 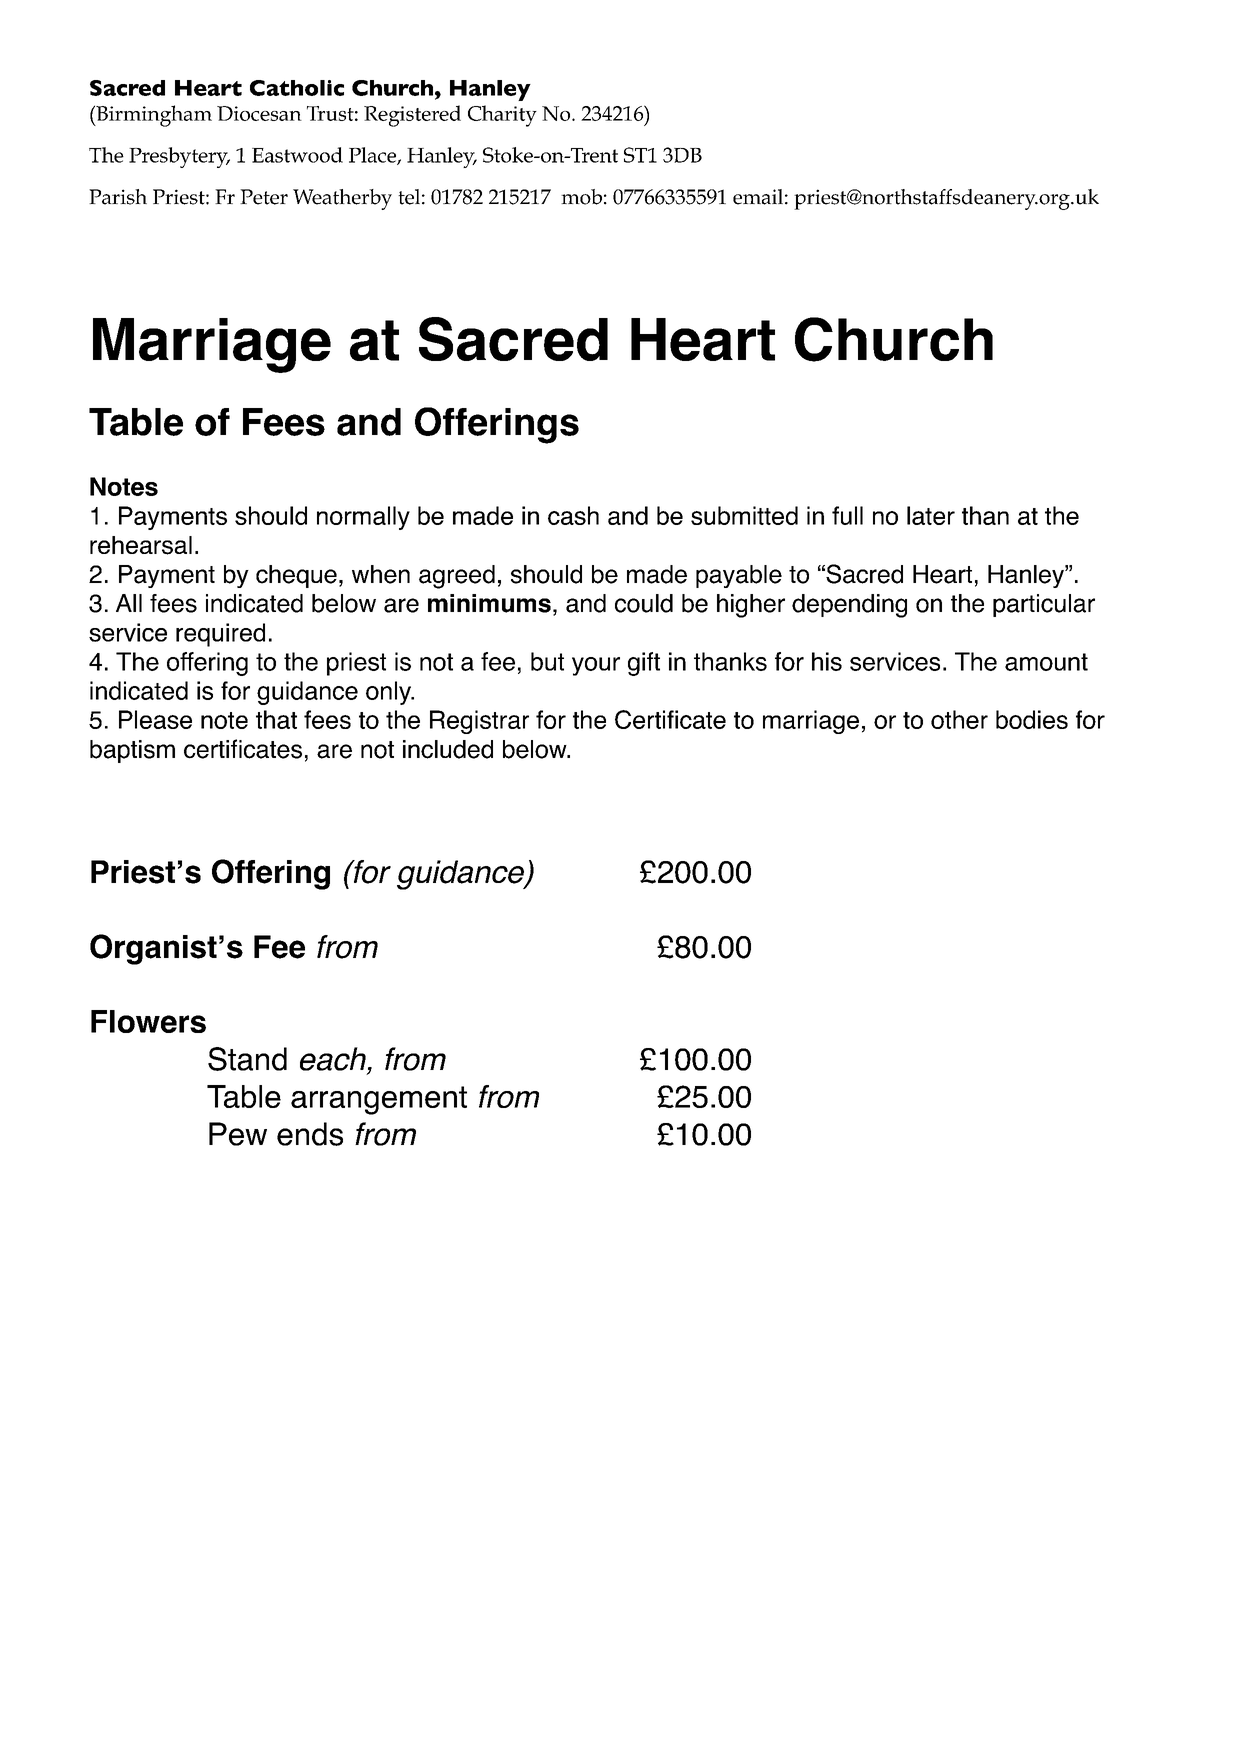 I want to click on other, so click(x=959, y=719).
